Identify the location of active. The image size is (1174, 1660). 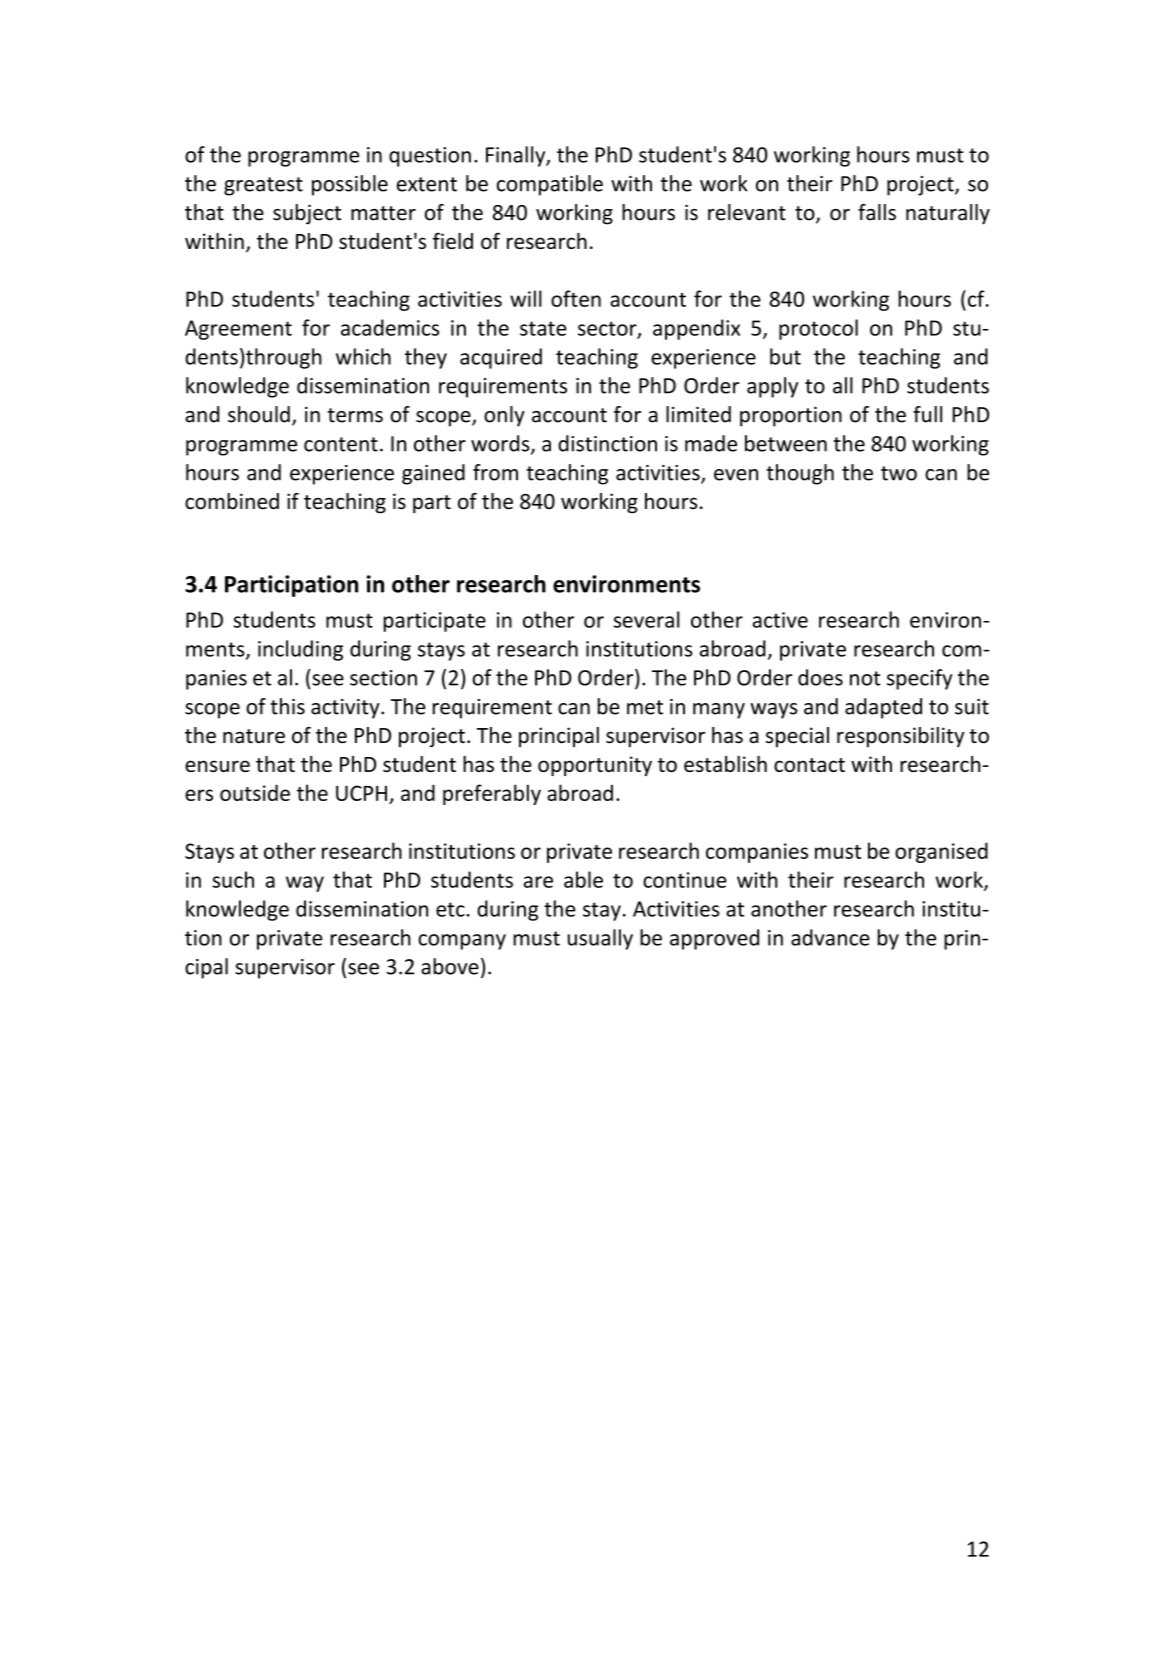
(780, 620).
